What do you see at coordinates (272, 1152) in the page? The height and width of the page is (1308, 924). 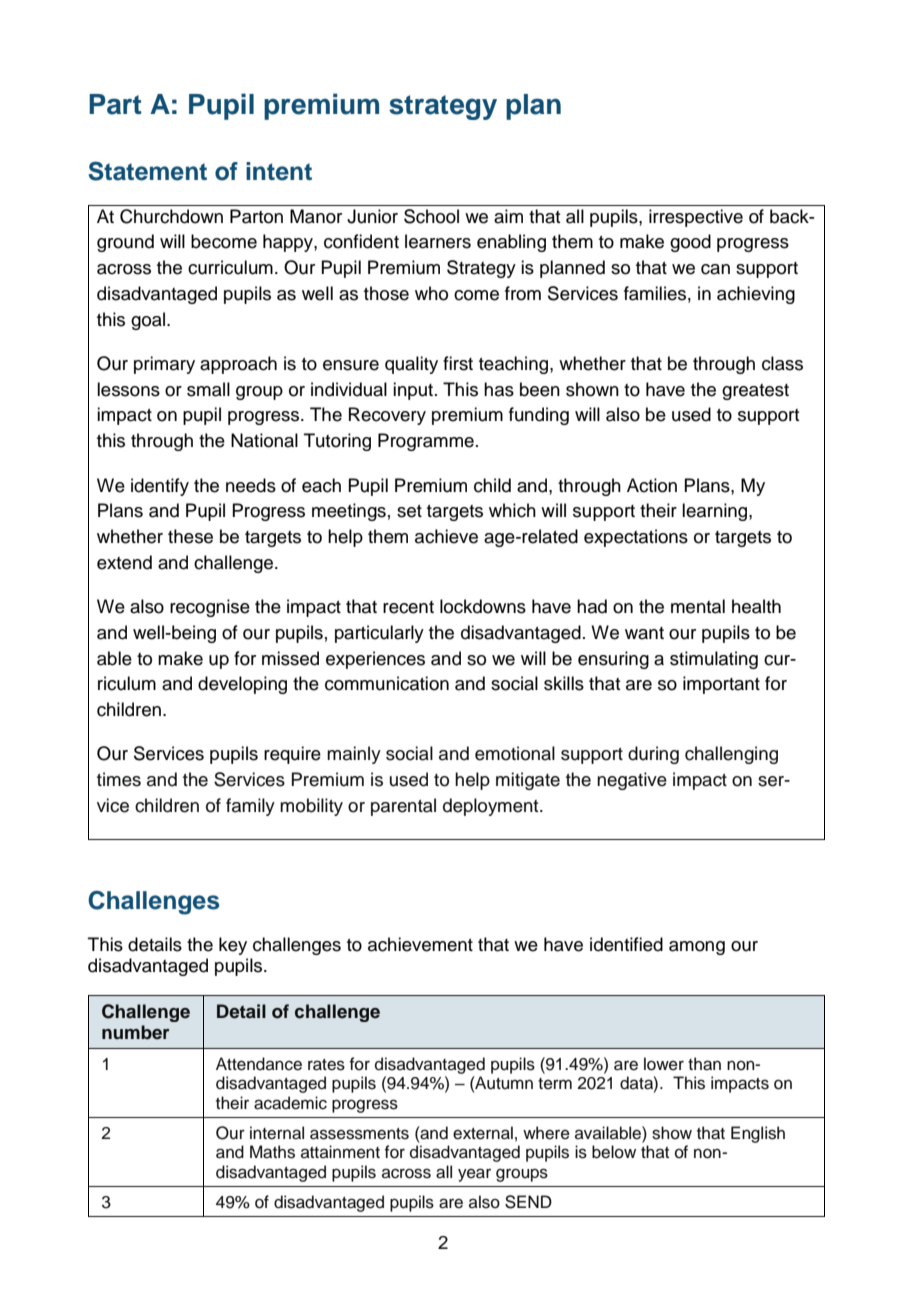 I see `Maths` at bounding box center [272, 1152].
